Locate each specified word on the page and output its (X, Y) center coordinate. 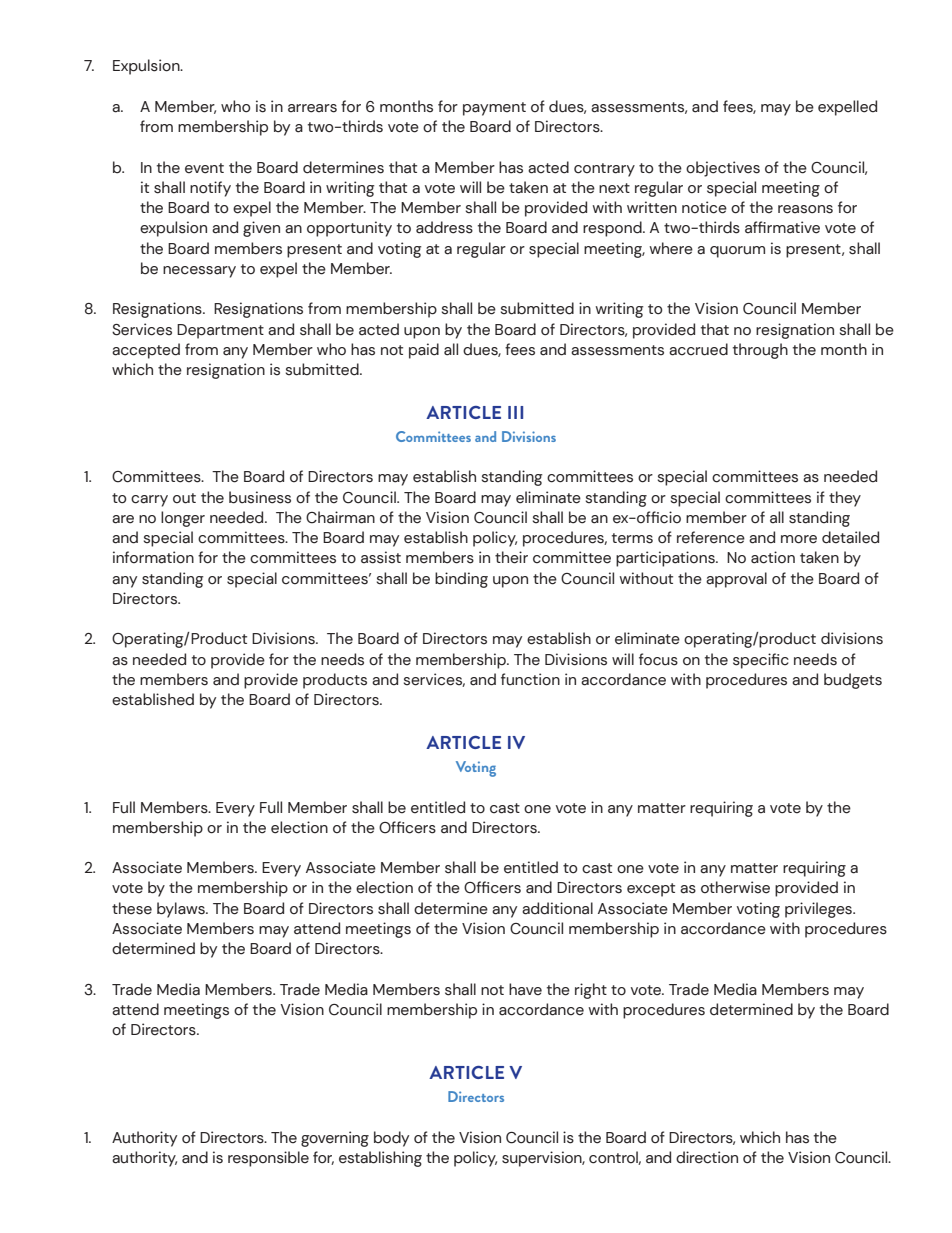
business (260, 497)
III (515, 412)
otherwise (735, 887)
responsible (268, 1159)
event (204, 168)
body (391, 1139)
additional (557, 908)
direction (707, 1157)
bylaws (182, 910)
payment (494, 109)
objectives (723, 169)
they (845, 499)
